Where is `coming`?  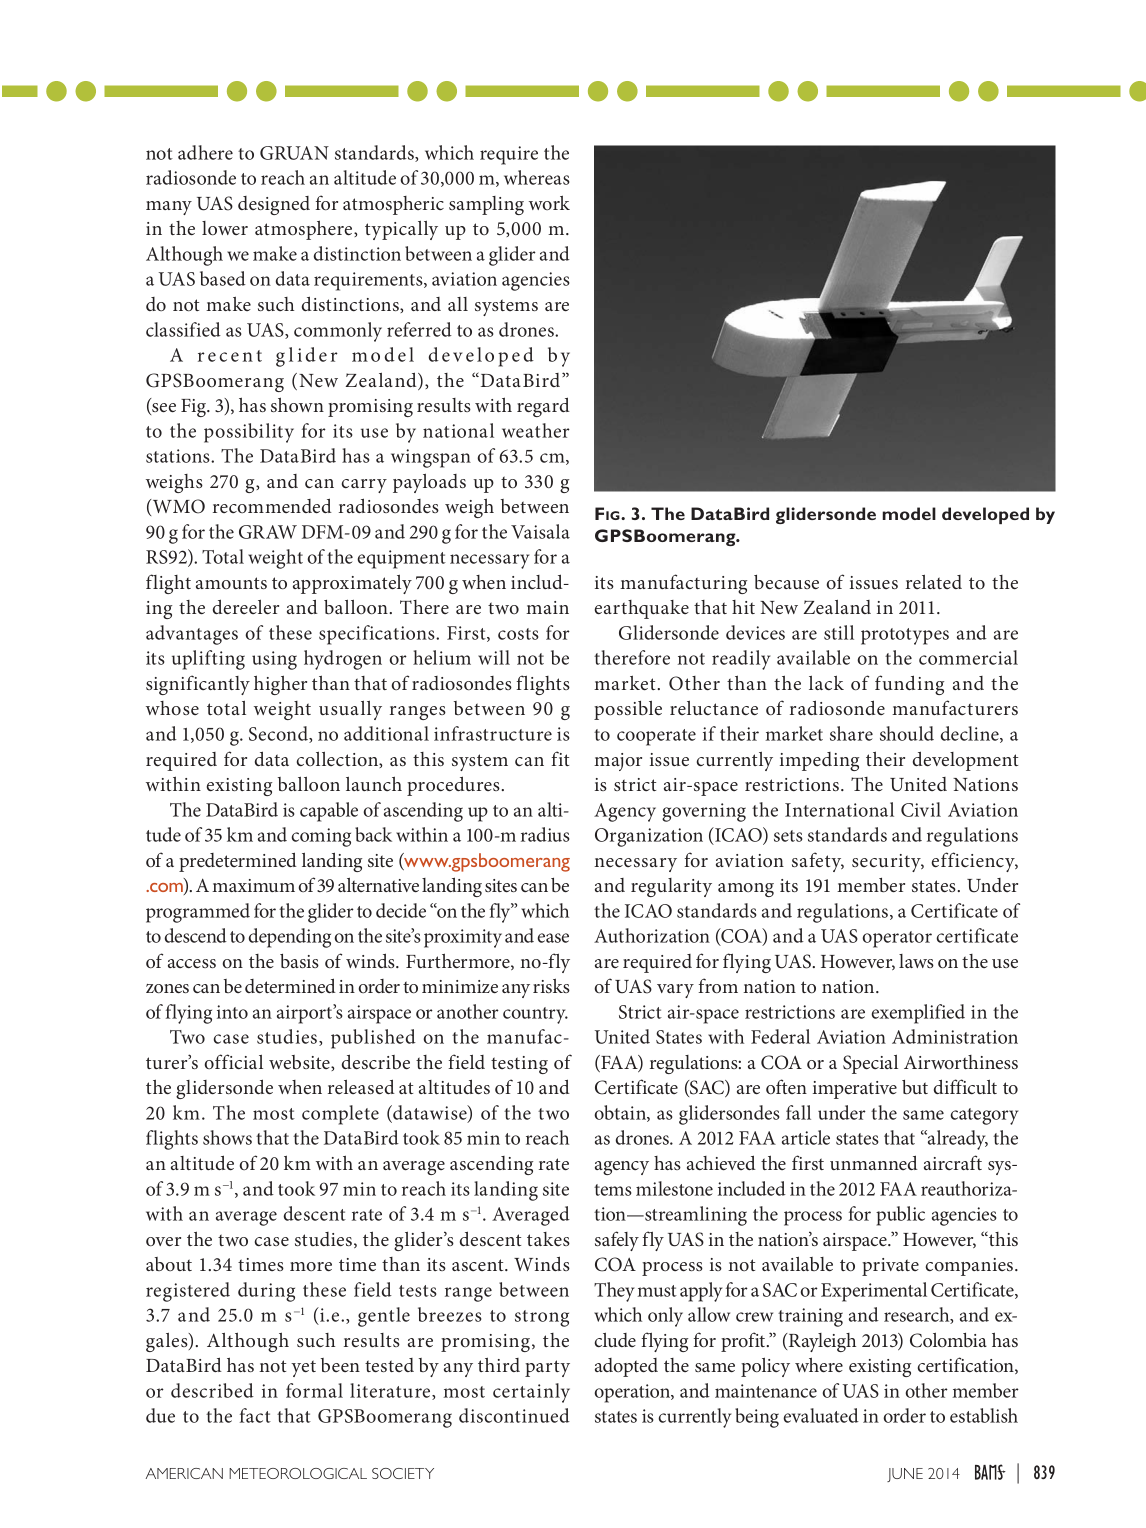
coming is located at coordinates (321, 837).
